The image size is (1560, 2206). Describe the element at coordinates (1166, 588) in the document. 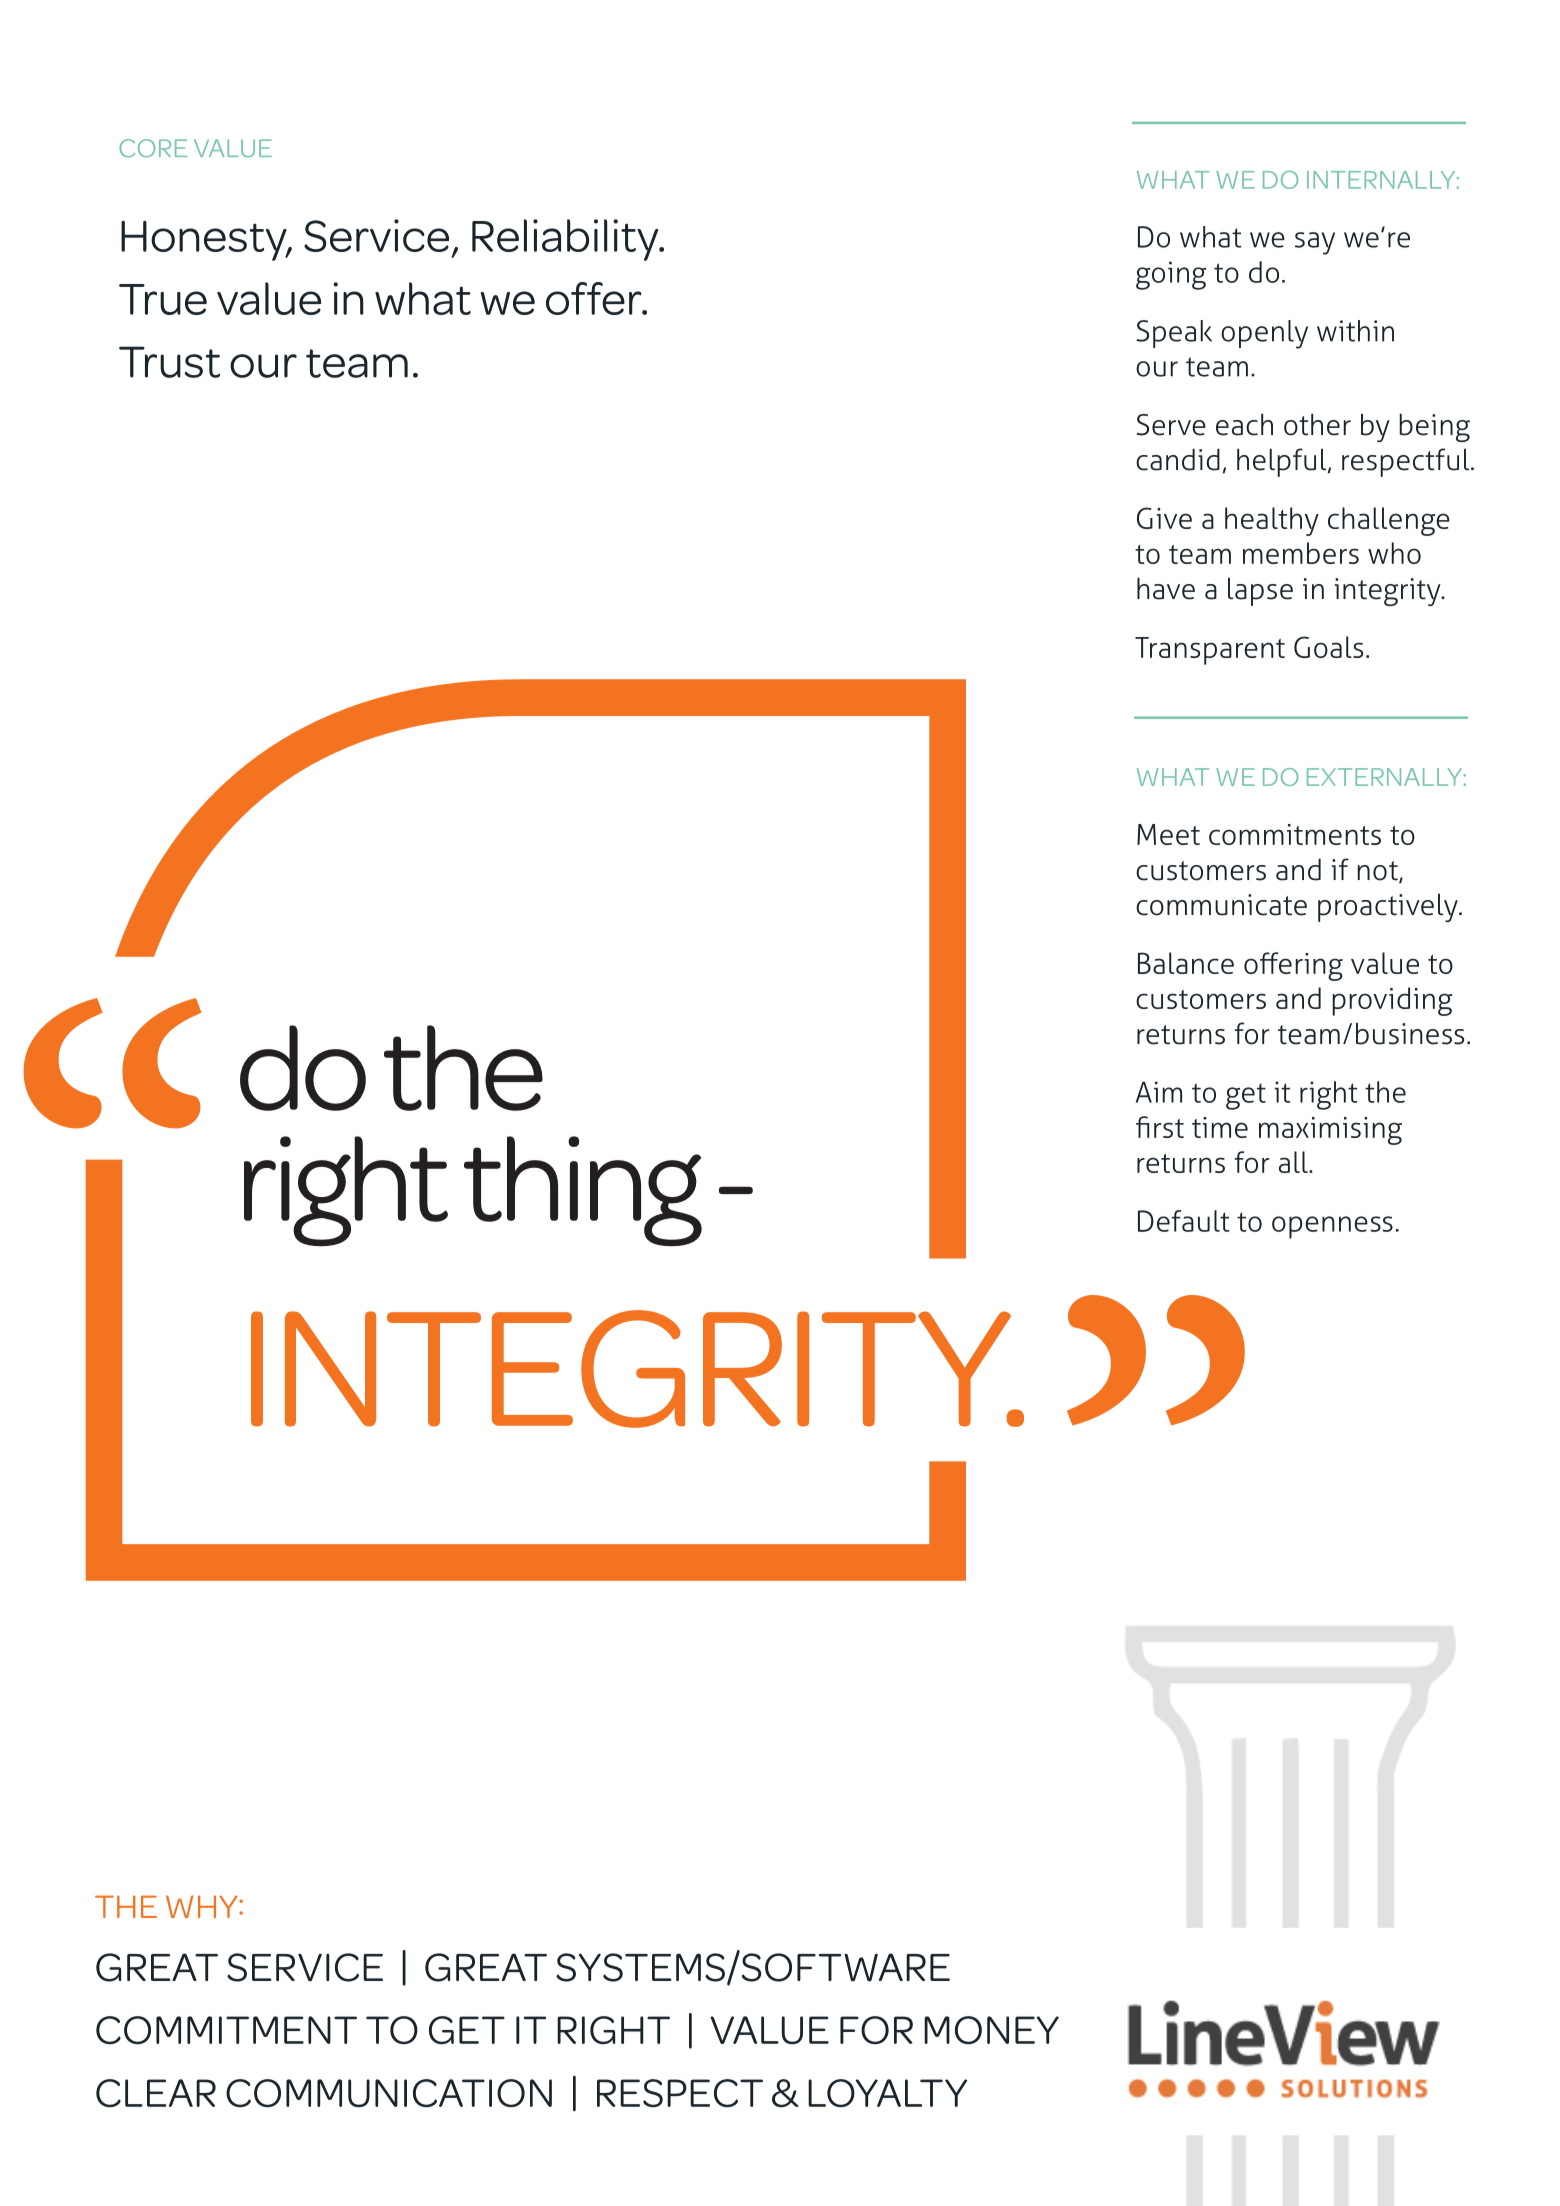

I see `have` at that location.
